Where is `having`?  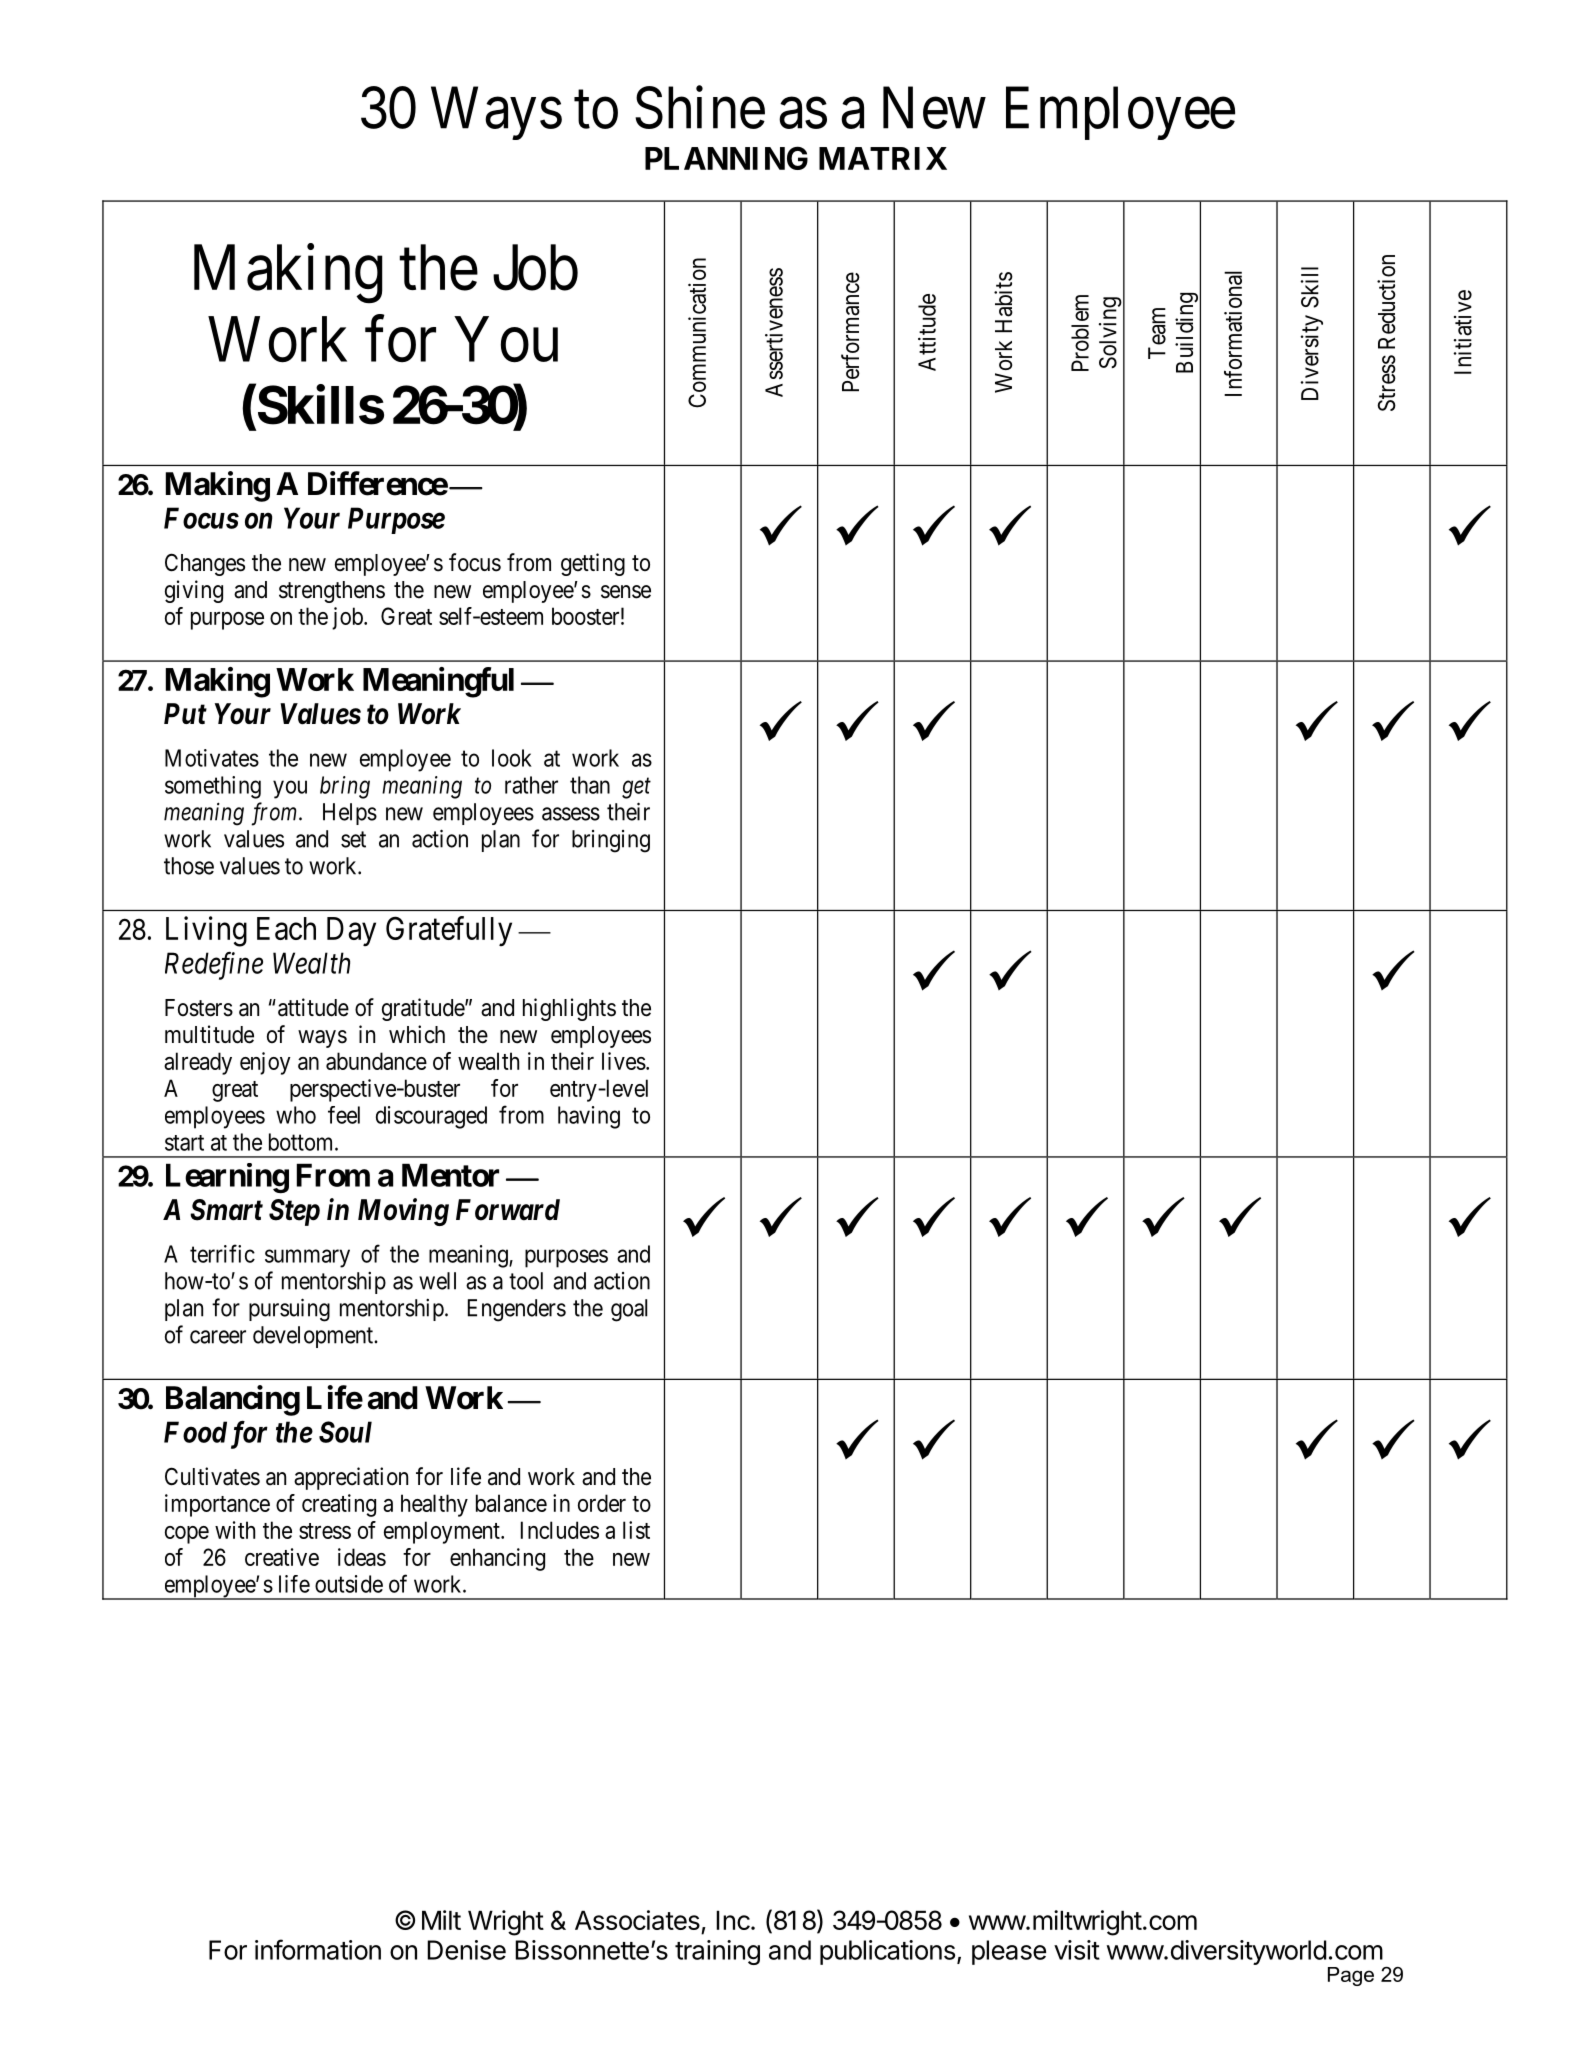
having is located at coordinates (589, 1117).
